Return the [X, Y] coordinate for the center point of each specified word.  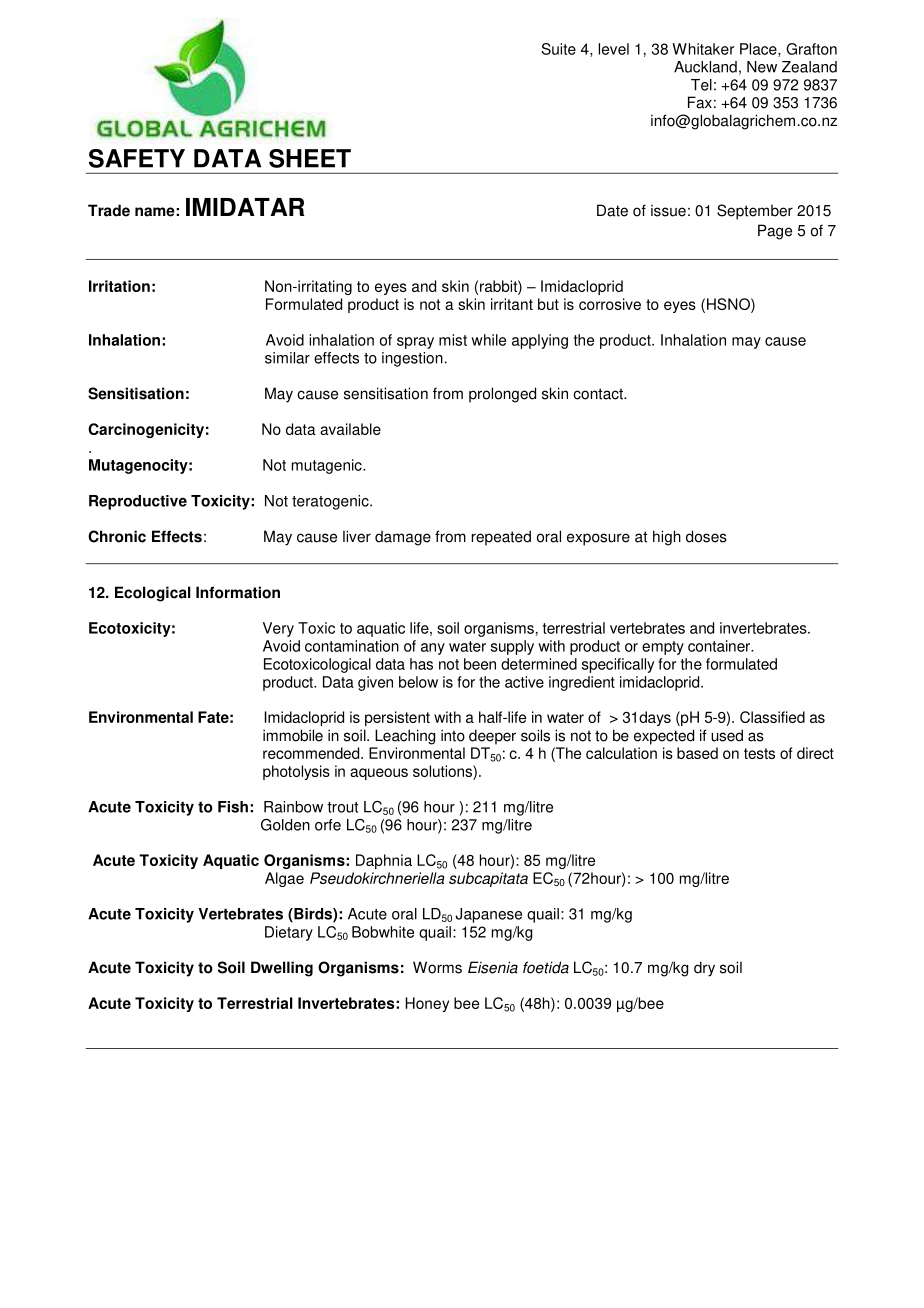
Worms [437, 967]
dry [704, 969]
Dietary [289, 933]
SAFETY [137, 158]
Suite [559, 49]
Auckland [705, 67]
